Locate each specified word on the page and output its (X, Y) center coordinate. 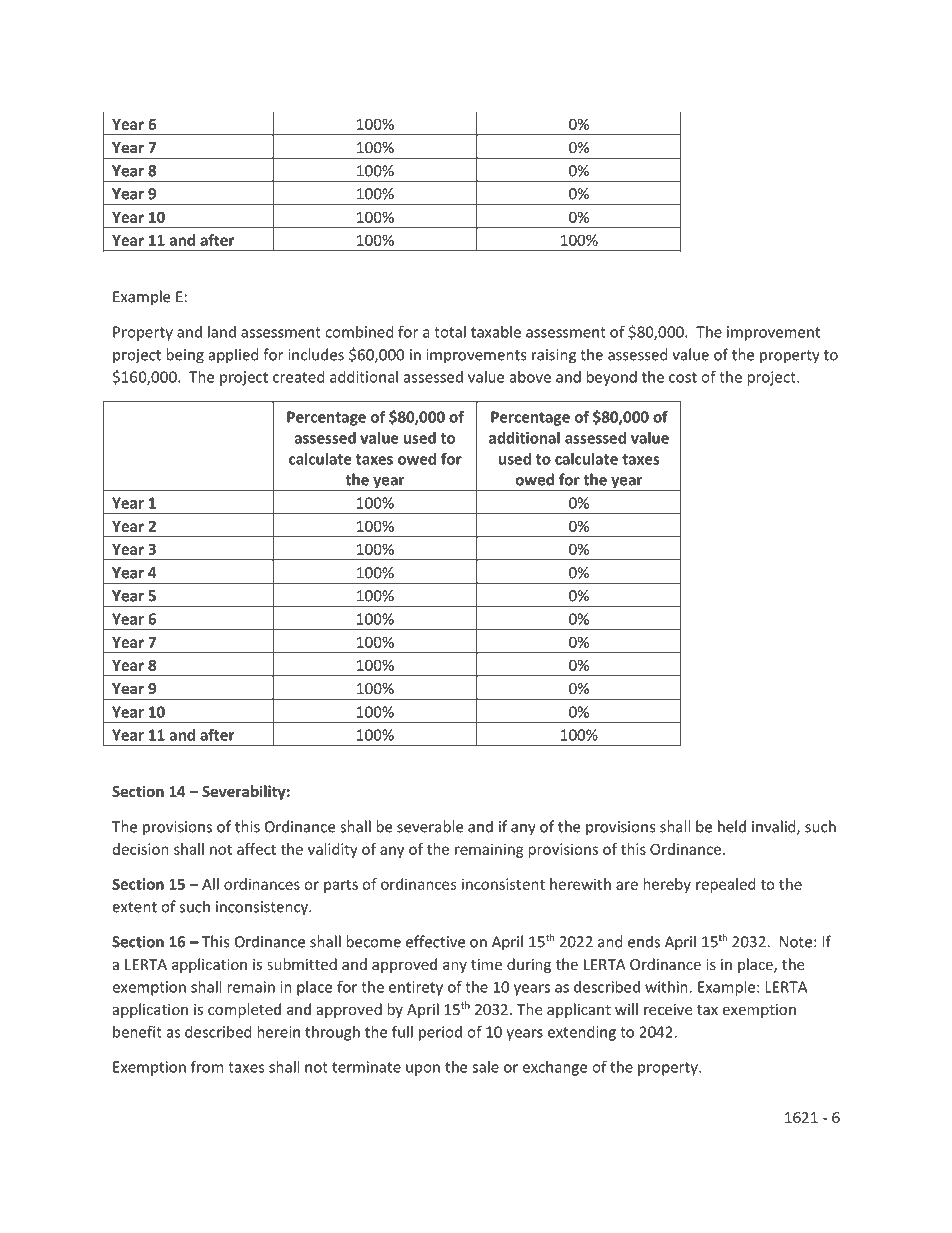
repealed (726, 885)
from (207, 1066)
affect (256, 849)
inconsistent (503, 884)
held (732, 826)
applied (234, 356)
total (450, 332)
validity (333, 850)
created (299, 377)
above (530, 377)
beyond (611, 378)
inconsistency (263, 908)
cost (683, 377)
